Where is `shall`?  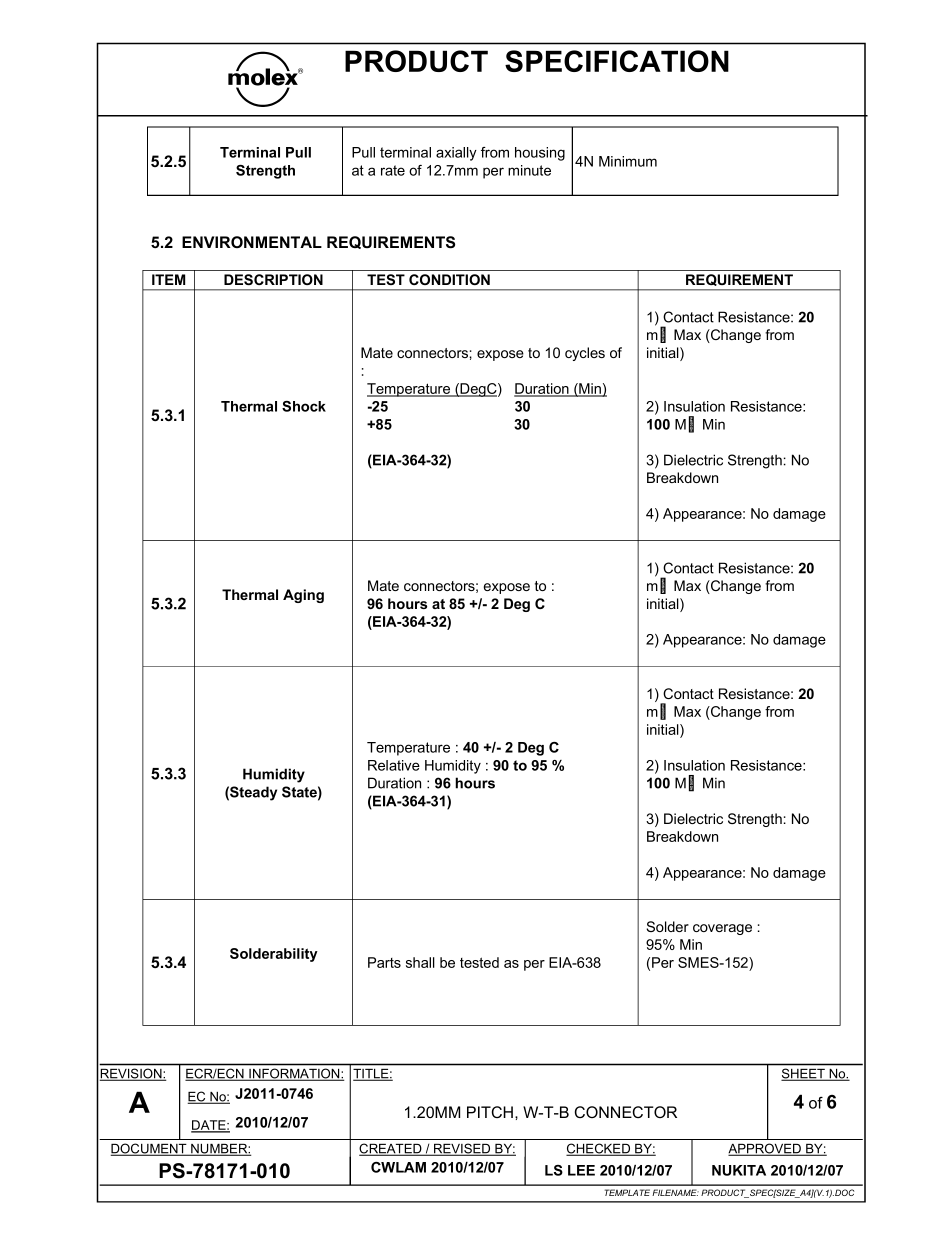
shall is located at coordinates (420, 962).
